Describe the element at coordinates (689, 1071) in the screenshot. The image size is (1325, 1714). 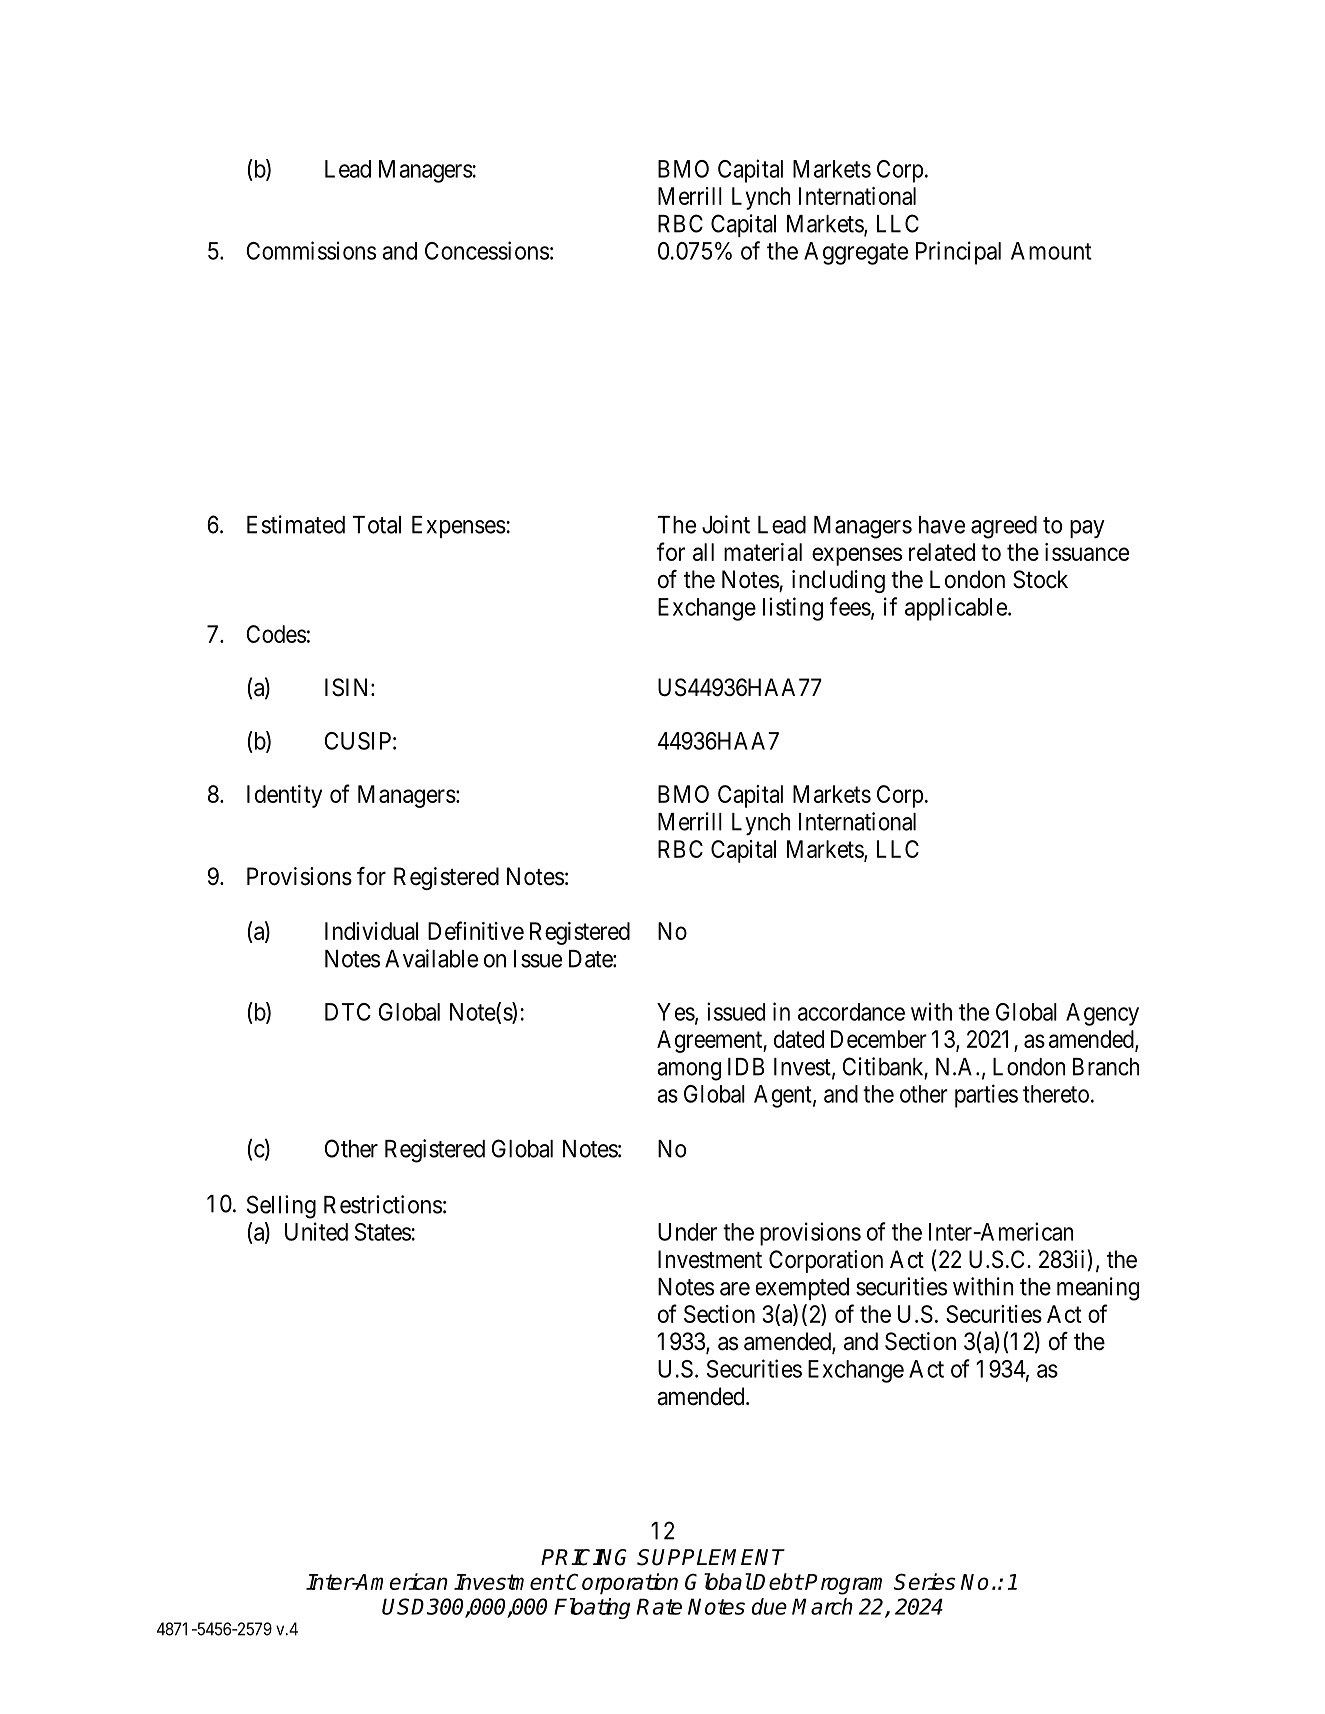
I see `among` at that location.
